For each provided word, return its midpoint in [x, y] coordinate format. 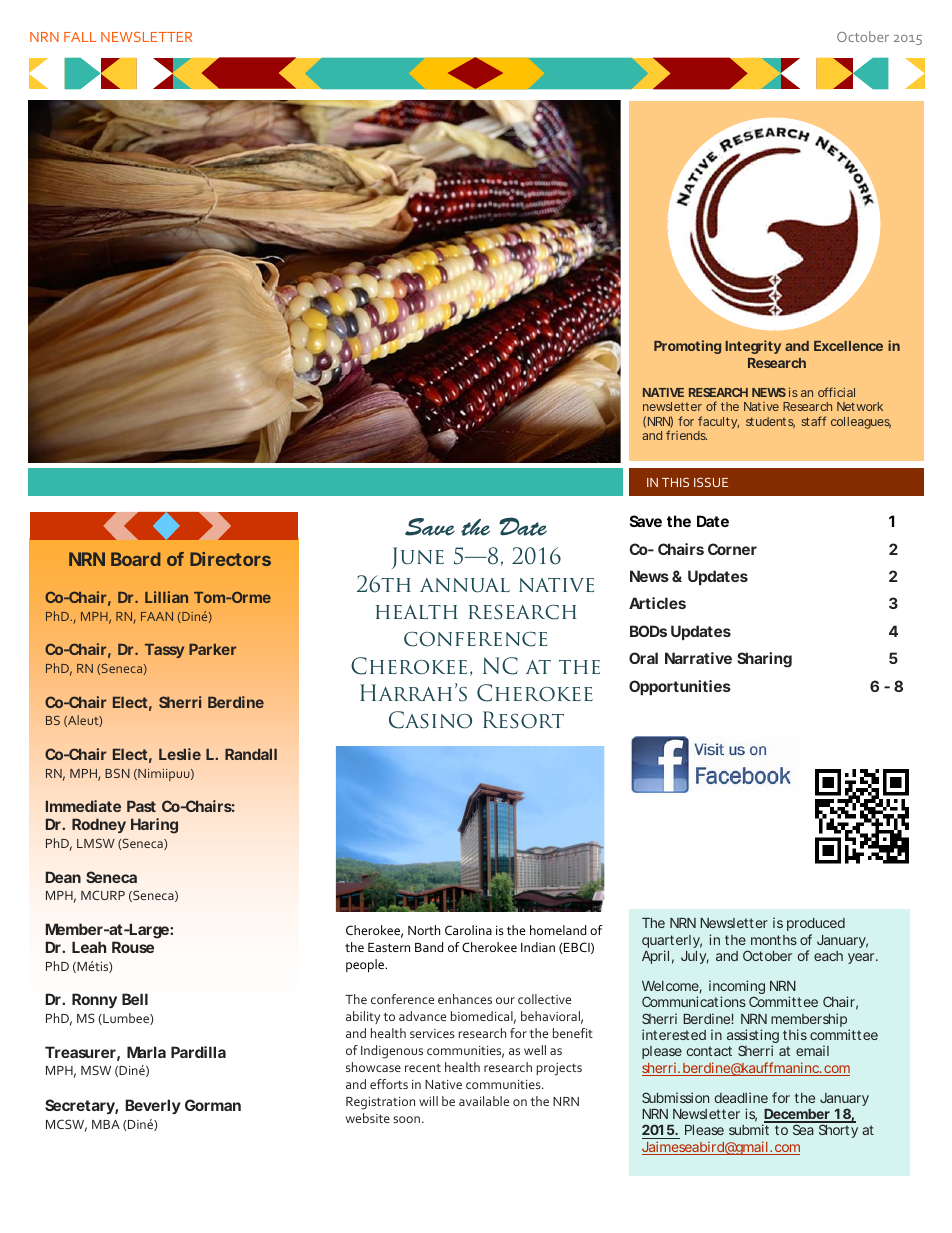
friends [686, 435]
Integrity [753, 347]
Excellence [848, 346]
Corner [732, 549]
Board [135, 559]
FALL [80, 37]
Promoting [687, 347]
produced [816, 924]
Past [141, 806]
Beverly [153, 1106]
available [484, 1101]
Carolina [468, 930]
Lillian [166, 597]
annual [465, 585]
